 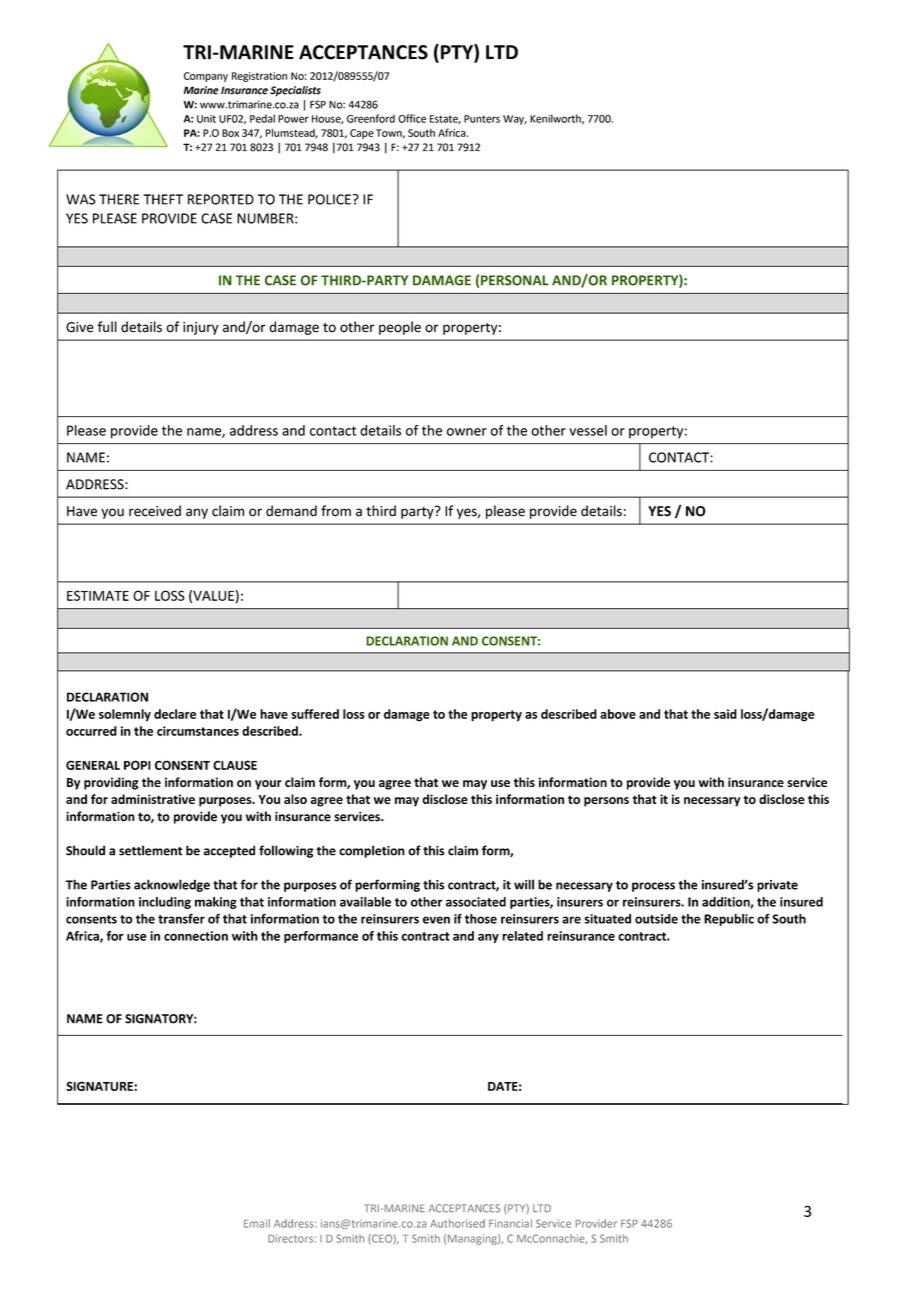 I want to click on Way, so click(x=515, y=120).
